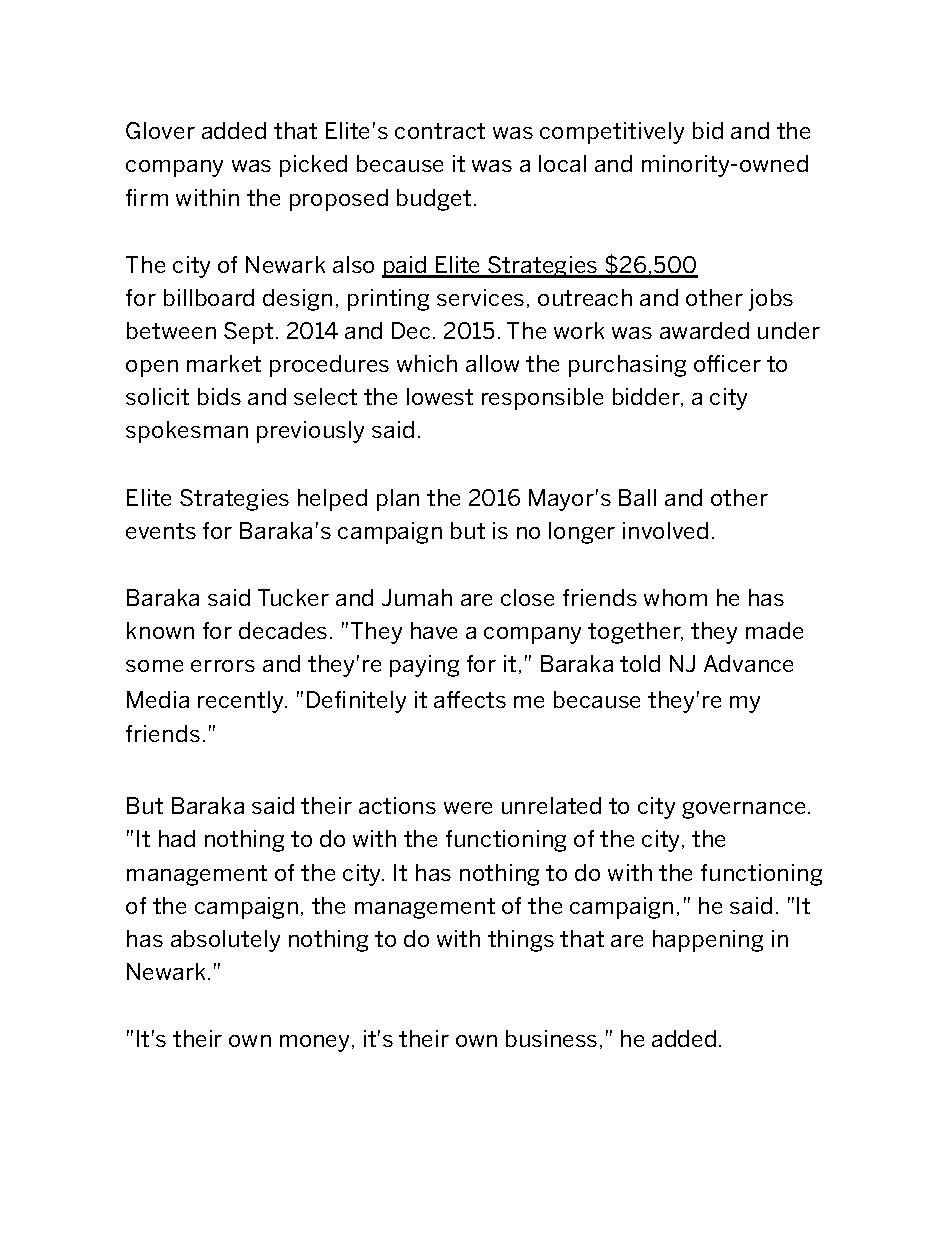 The height and width of the page is (1233, 952). What do you see at coordinates (492, 363) in the page?
I see `allow` at bounding box center [492, 363].
